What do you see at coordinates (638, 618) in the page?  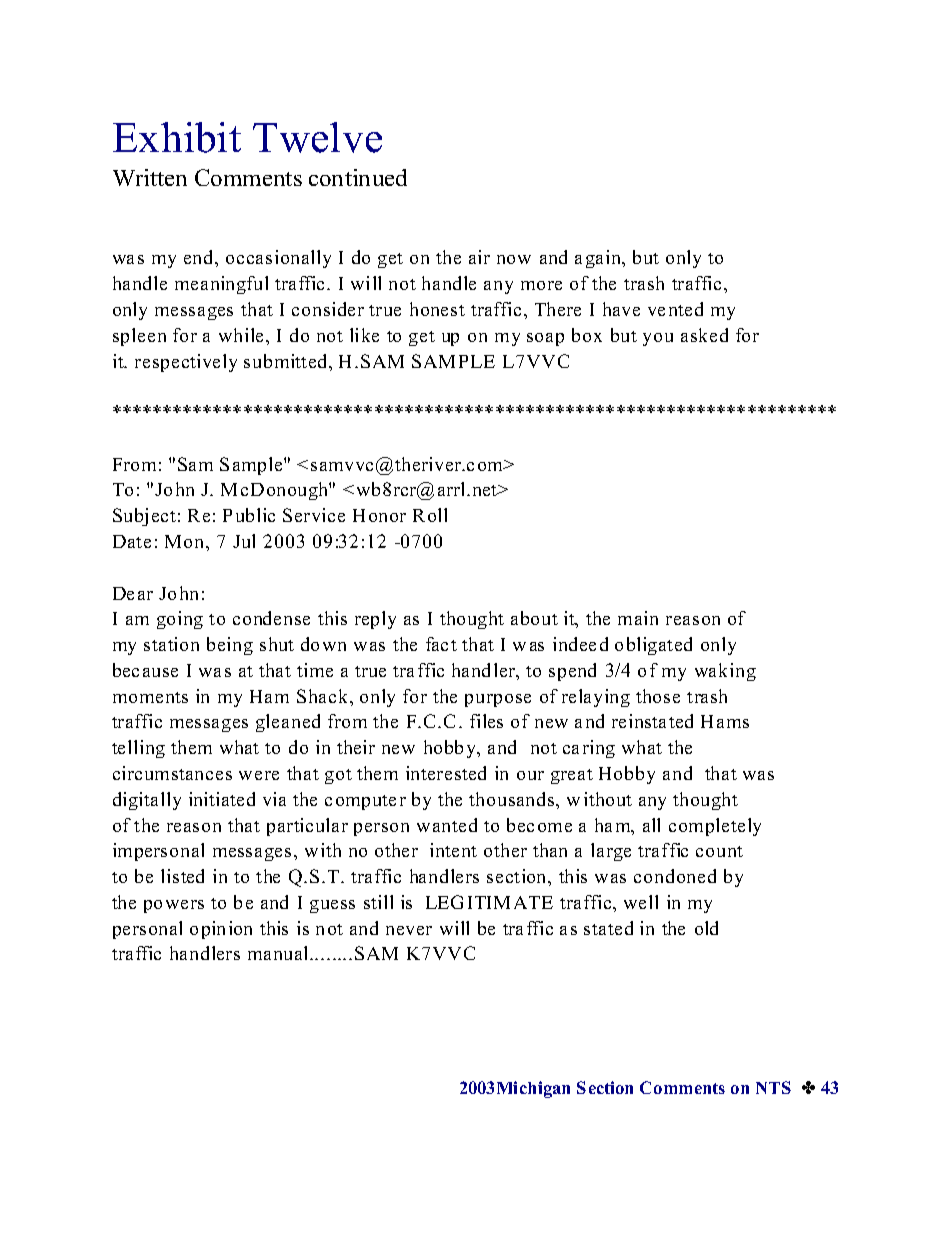 I see `main` at bounding box center [638, 618].
